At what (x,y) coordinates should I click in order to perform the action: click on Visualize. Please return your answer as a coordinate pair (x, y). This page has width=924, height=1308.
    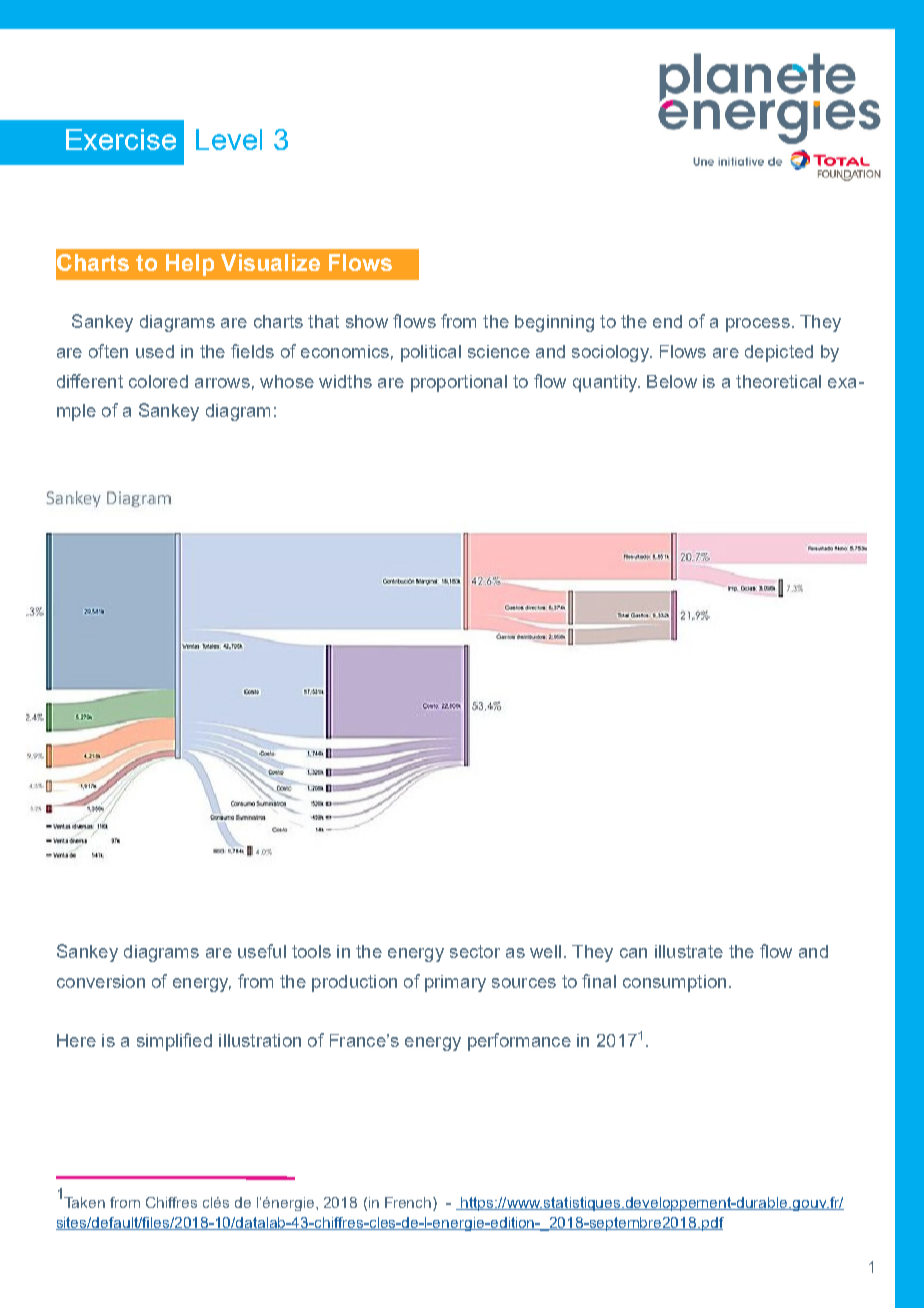
    Looking at the image, I should click on (270, 262).
